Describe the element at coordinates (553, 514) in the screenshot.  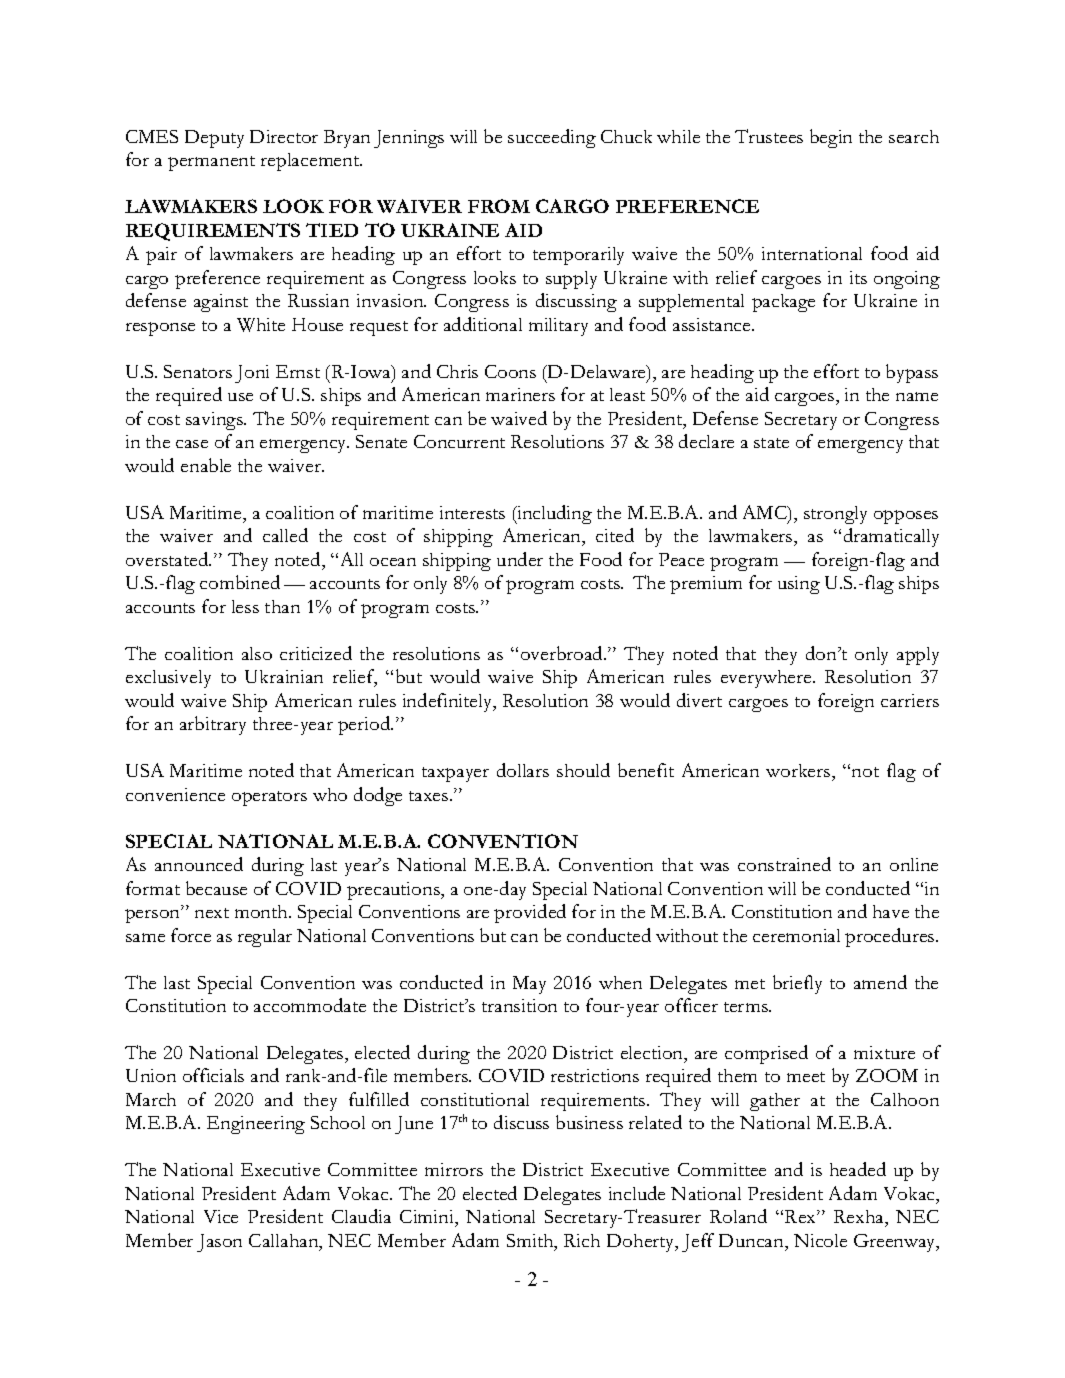
I see `including` at that location.
